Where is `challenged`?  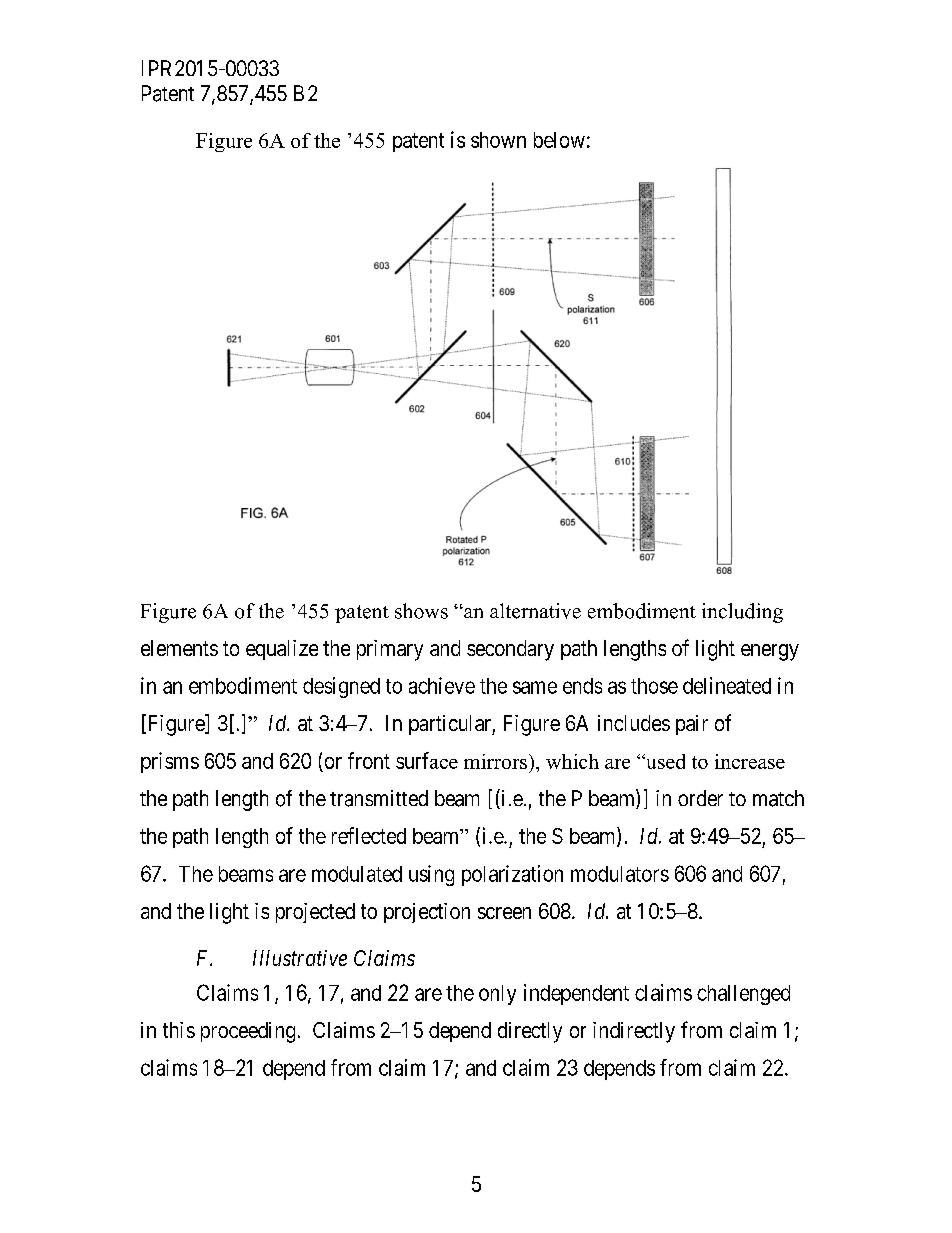 challenged is located at coordinates (743, 995).
